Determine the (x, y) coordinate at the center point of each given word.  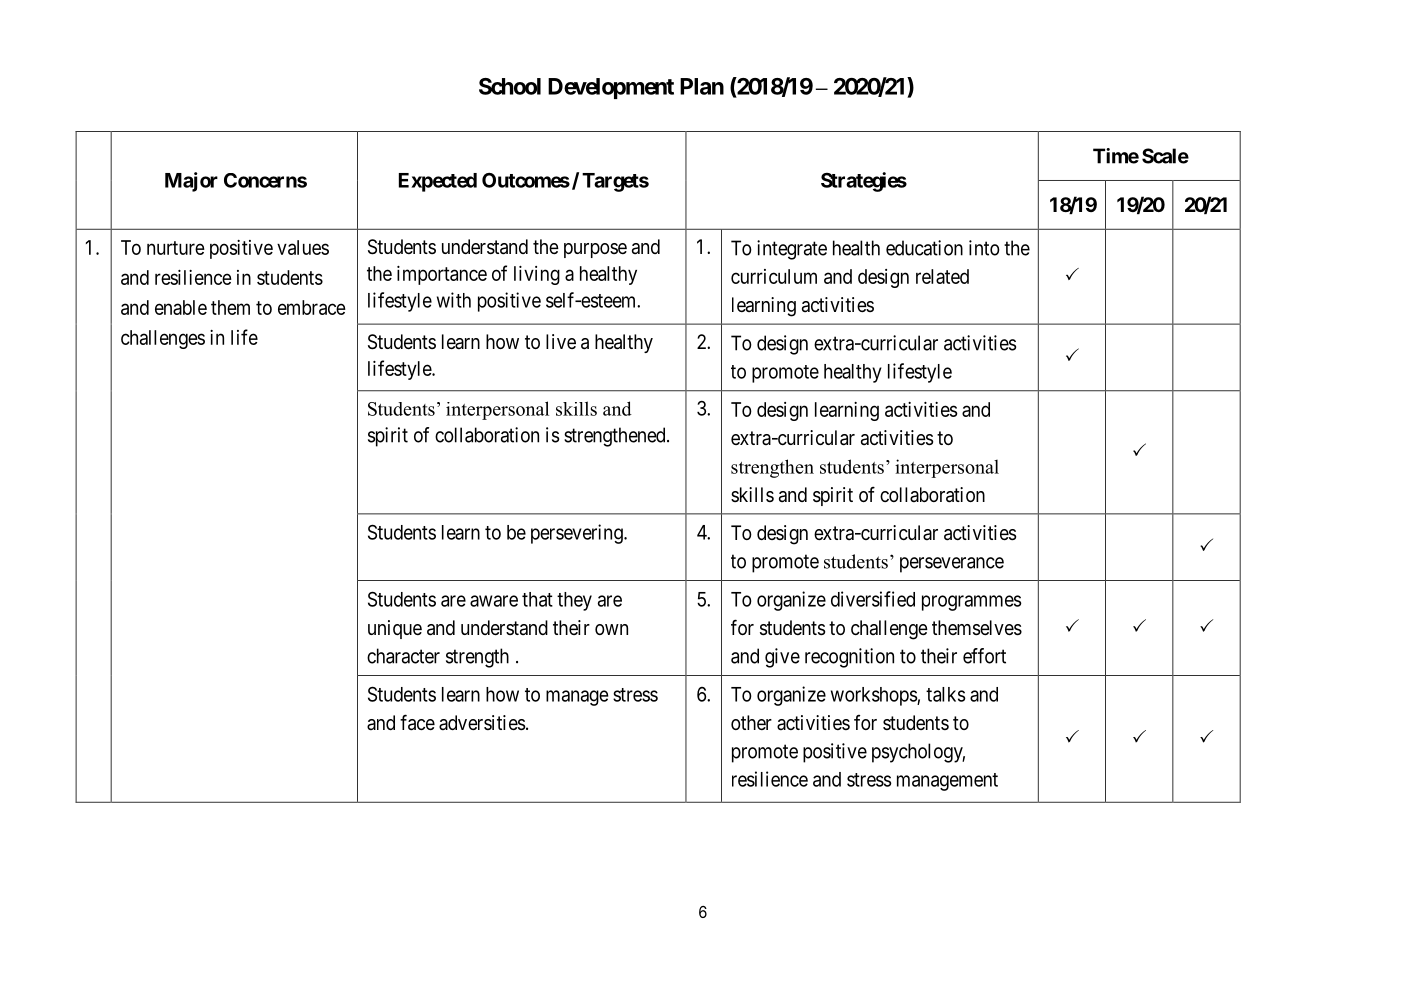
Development (611, 88)
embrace (312, 307)
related (942, 276)
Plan (702, 86)
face (417, 722)
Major (191, 182)
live (561, 341)
